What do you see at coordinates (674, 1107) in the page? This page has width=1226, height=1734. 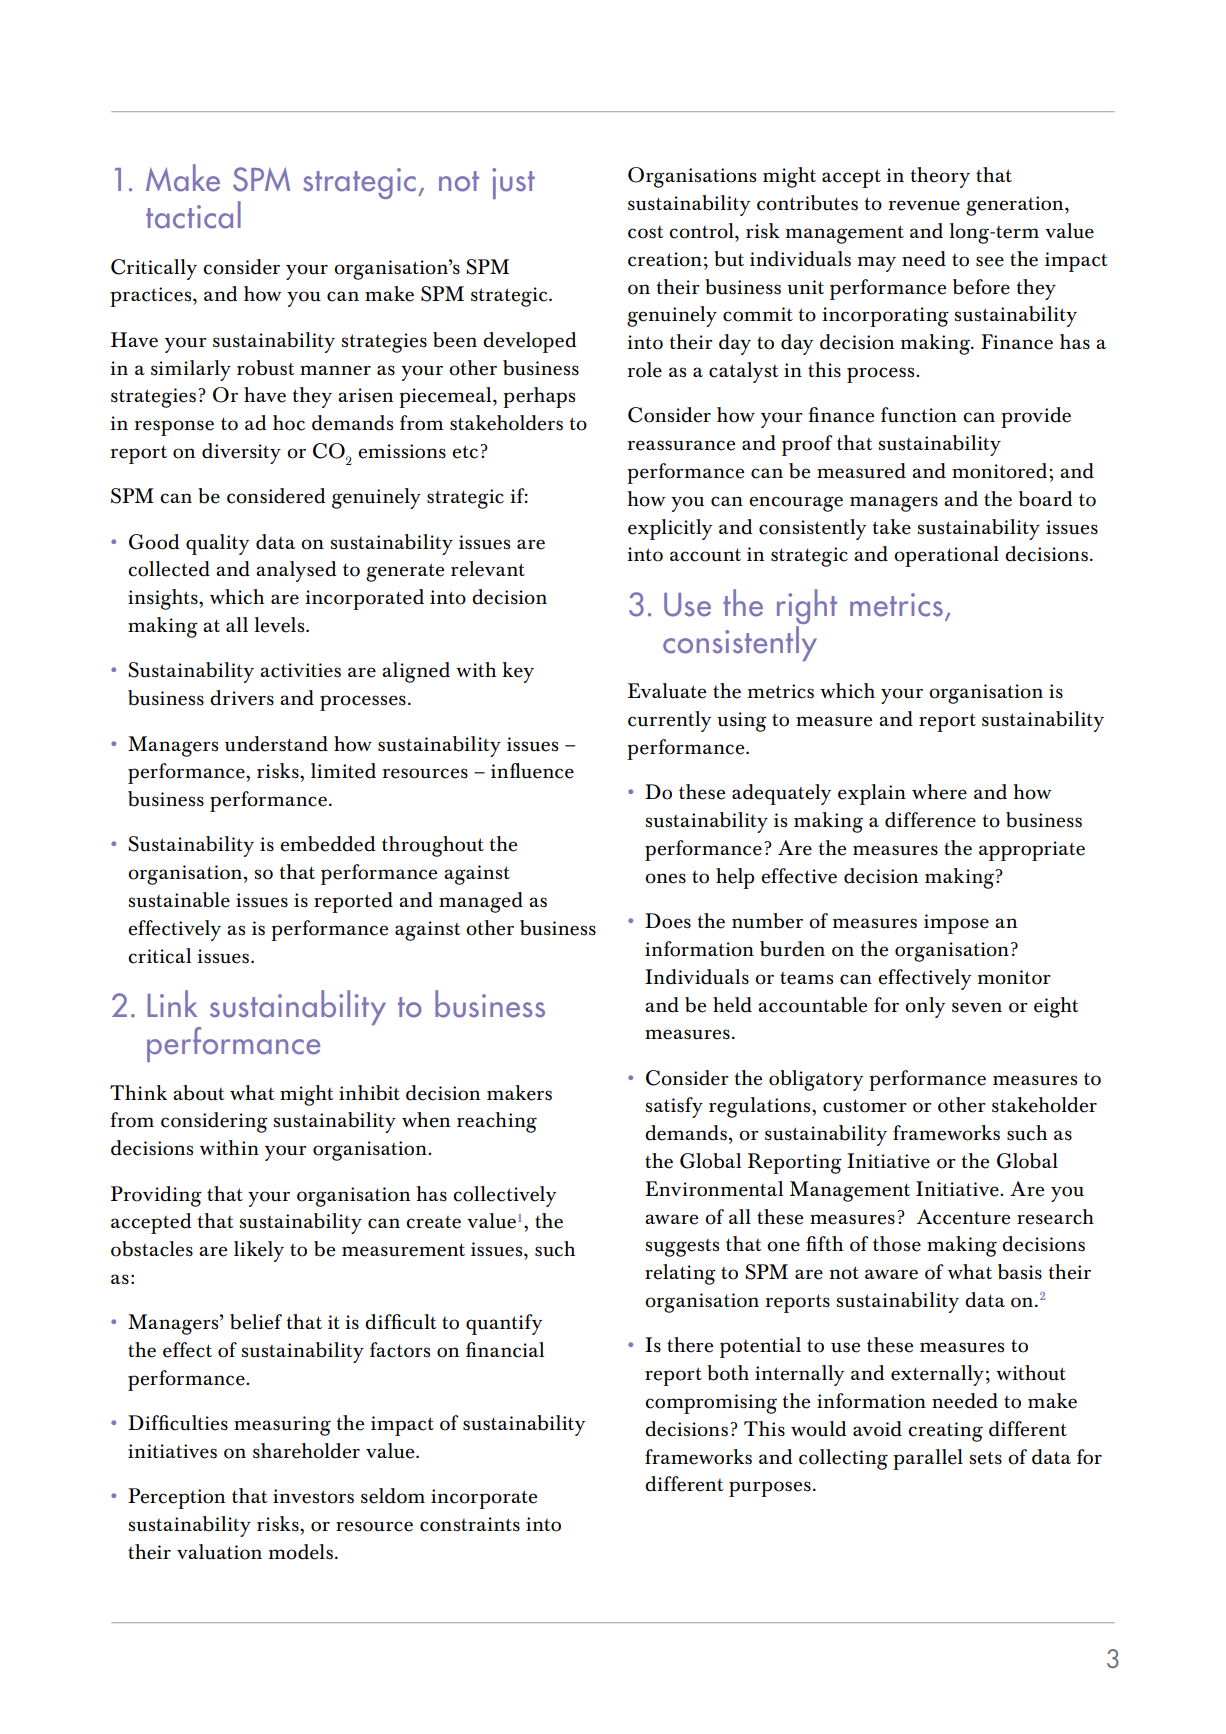 I see `satisfy` at bounding box center [674, 1107].
